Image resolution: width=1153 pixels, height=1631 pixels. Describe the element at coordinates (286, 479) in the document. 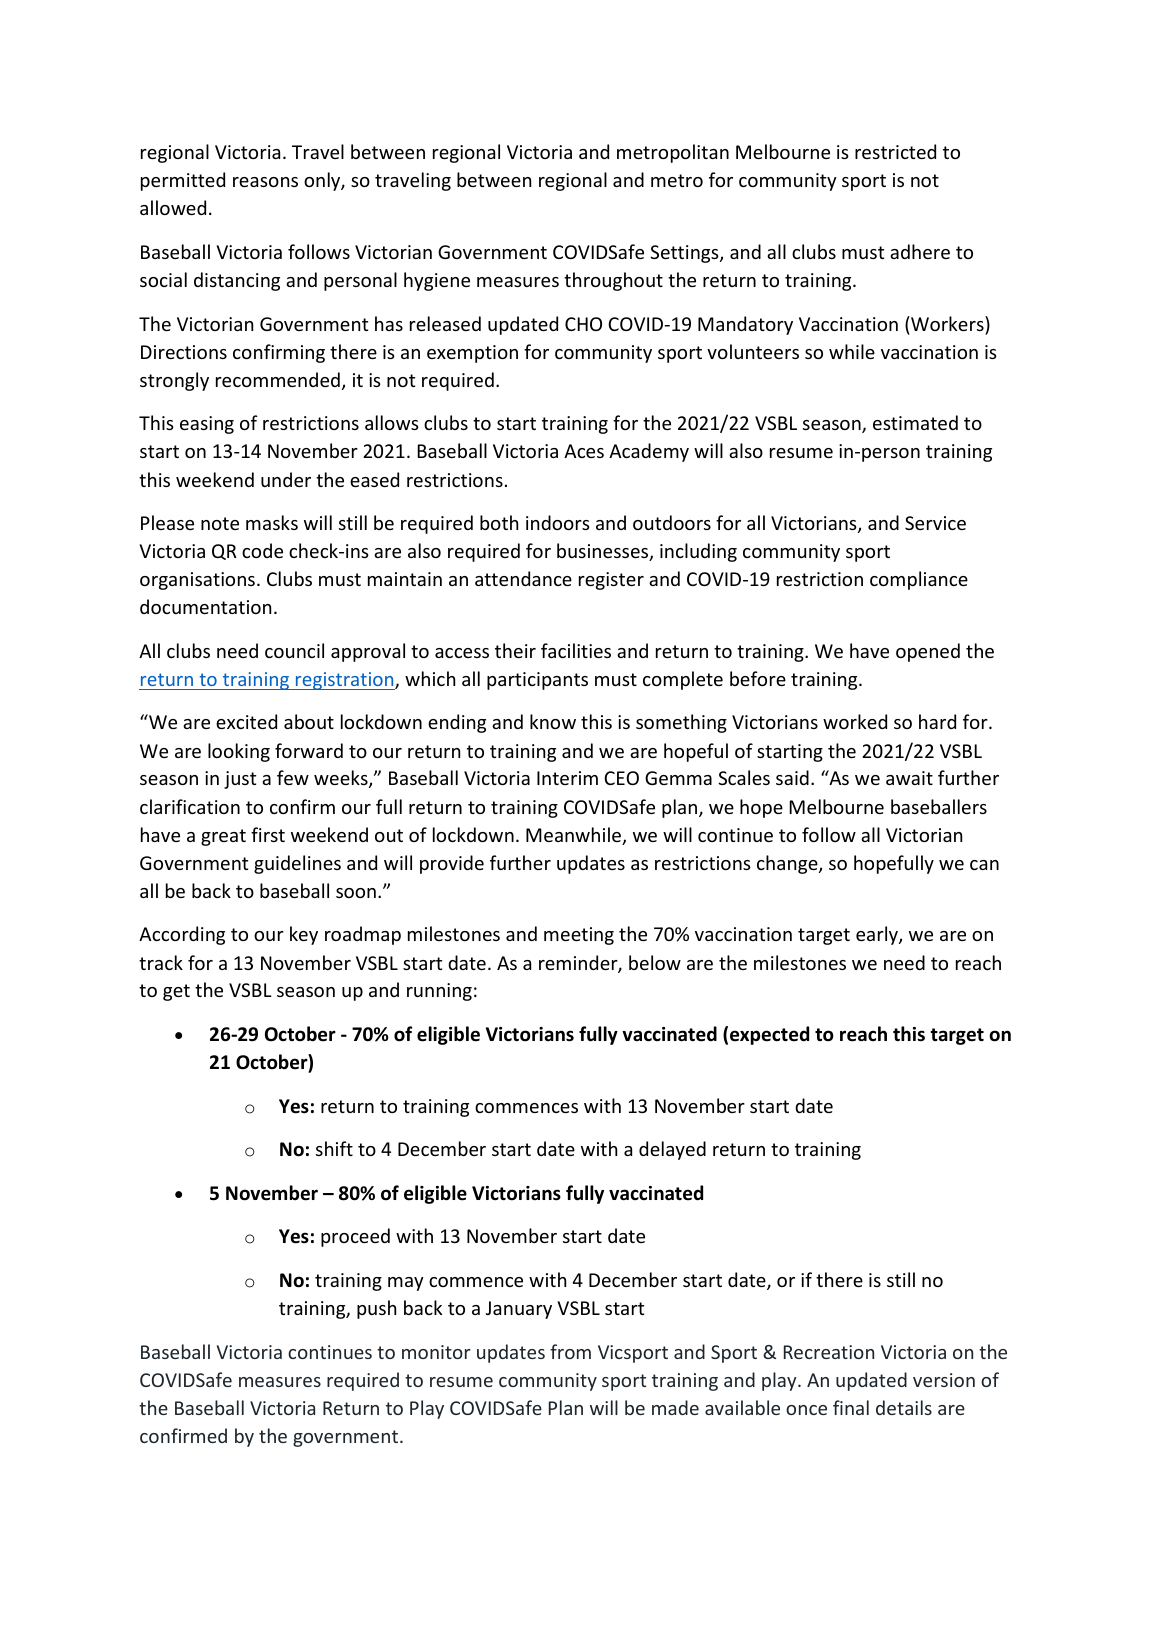

I see `under` at that location.
